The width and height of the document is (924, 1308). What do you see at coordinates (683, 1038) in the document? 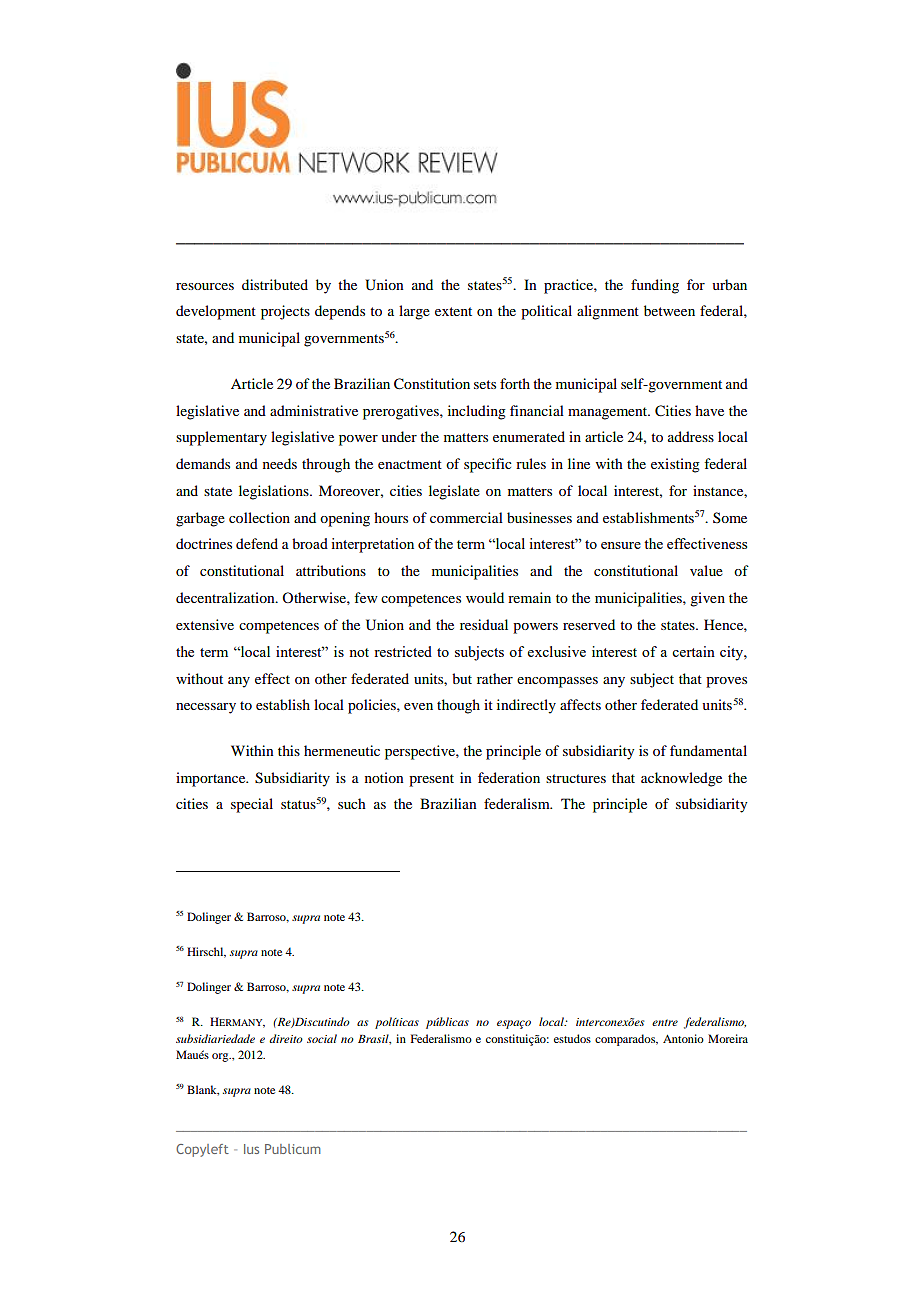
I see `Antonio` at bounding box center [683, 1038].
